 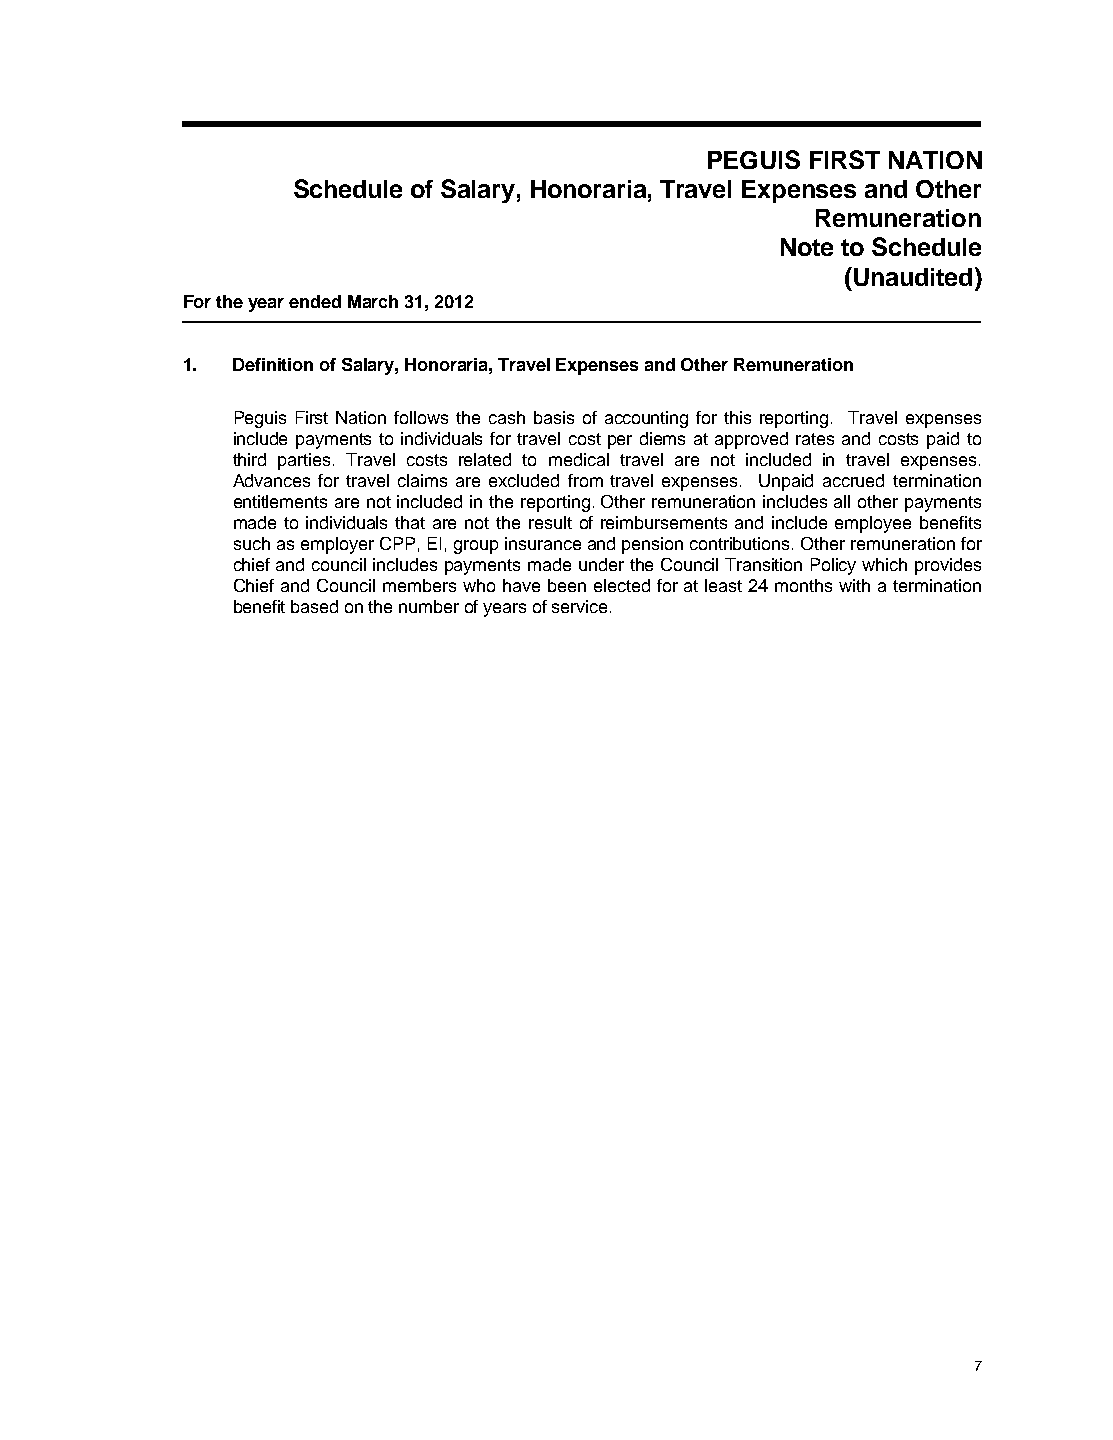 What do you see at coordinates (737, 417) in the screenshot?
I see `this` at bounding box center [737, 417].
